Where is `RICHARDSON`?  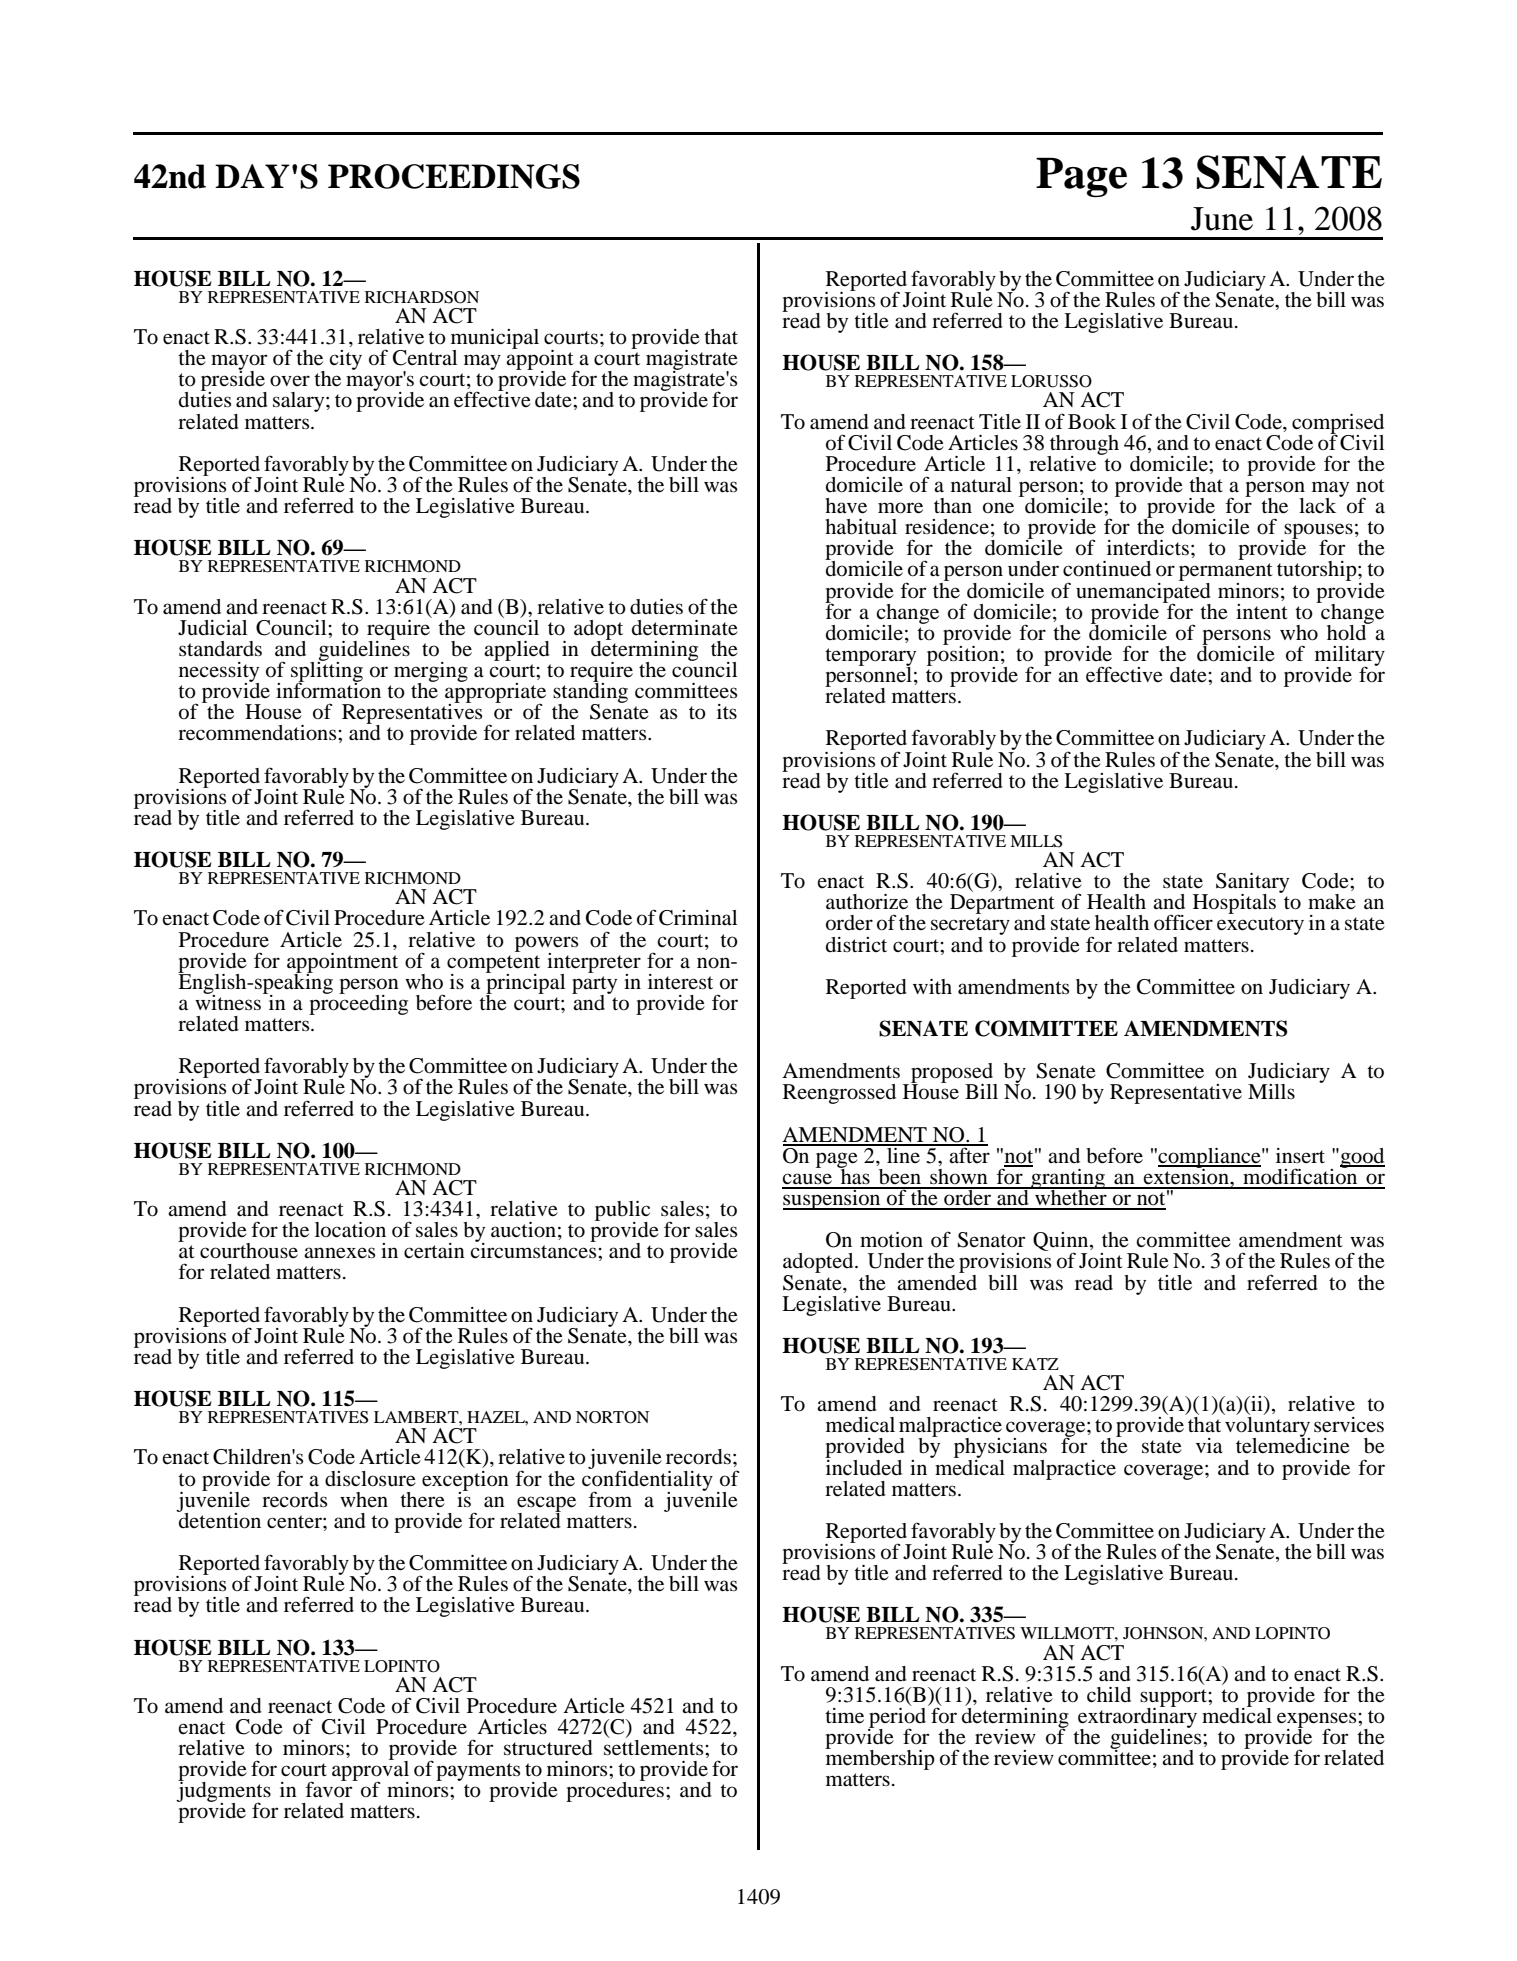 RICHARDSON is located at coordinates (422, 297).
